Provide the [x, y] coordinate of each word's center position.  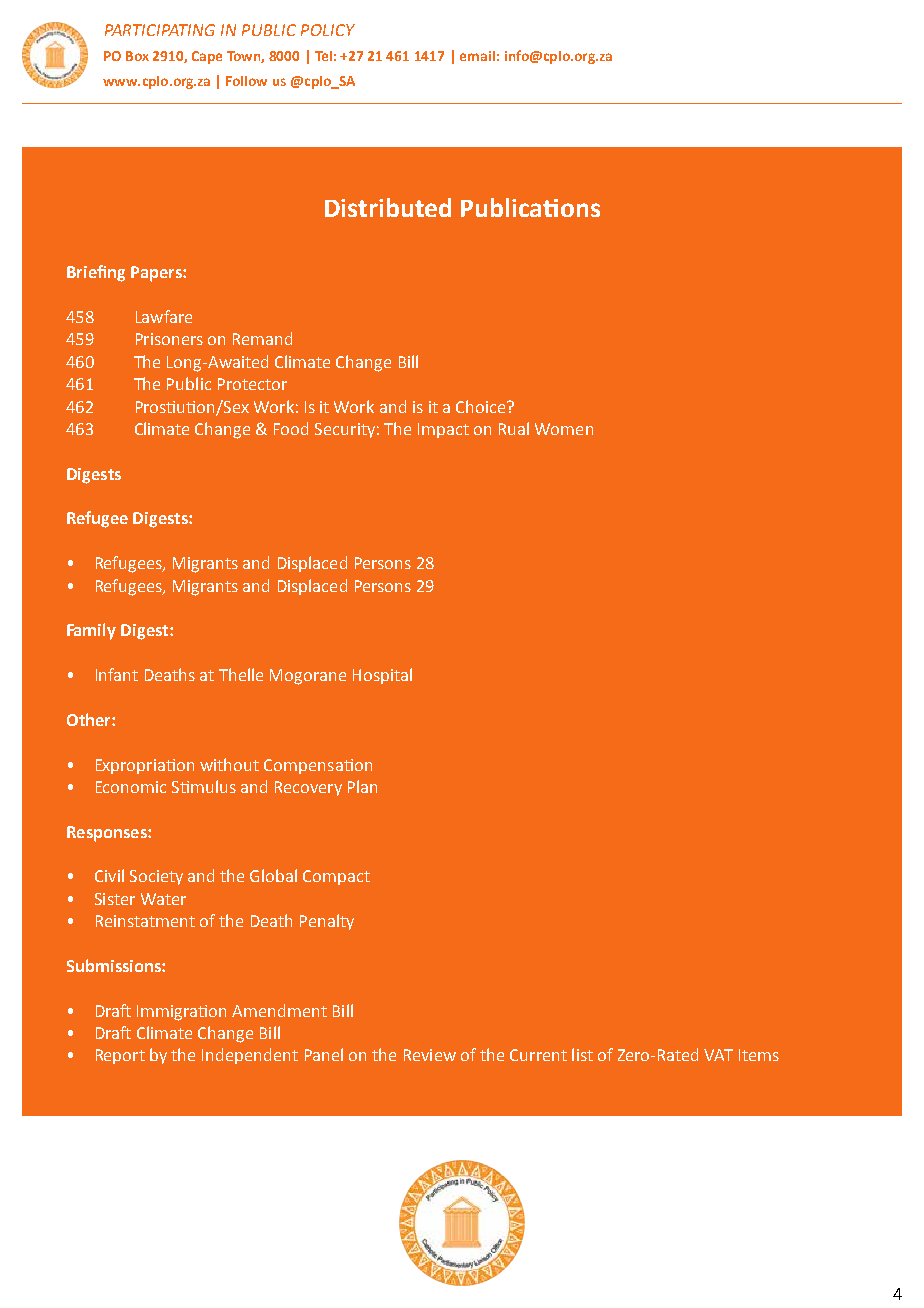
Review [430, 1055]
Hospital [382, 676]
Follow [246, 81]
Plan [362, 786]
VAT [718, 1055]
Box [137, 56]
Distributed [388, 207]
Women [564, 429]
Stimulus [204, 786]
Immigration [181, 1013]
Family [91, 631]
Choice [482, 406]
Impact [443, 430]
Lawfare [164, 316]
